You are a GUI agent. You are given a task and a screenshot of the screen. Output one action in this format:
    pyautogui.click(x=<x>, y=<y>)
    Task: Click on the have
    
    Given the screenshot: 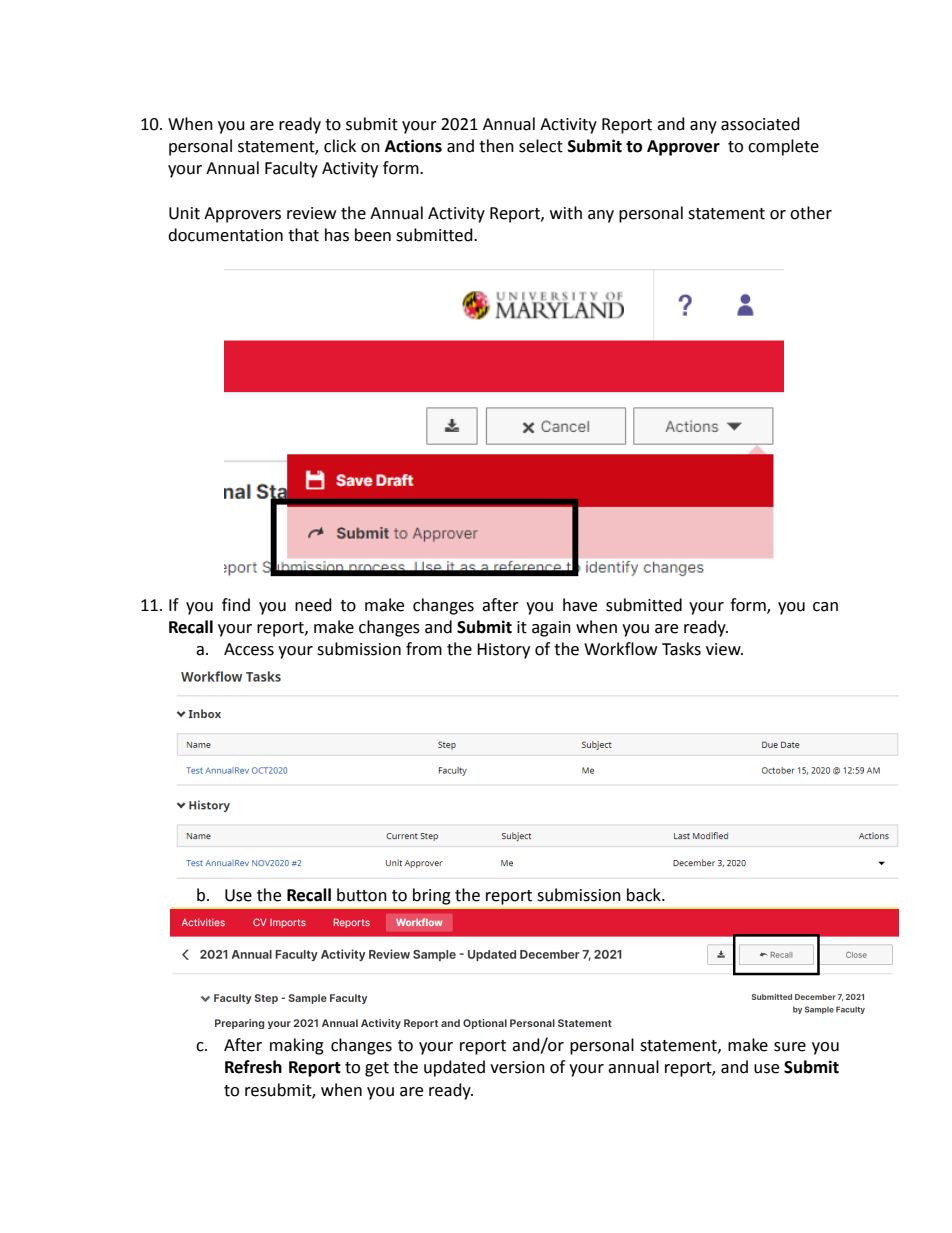 What is the action you would take?
    pyautogui.click(x=580, y=605)
